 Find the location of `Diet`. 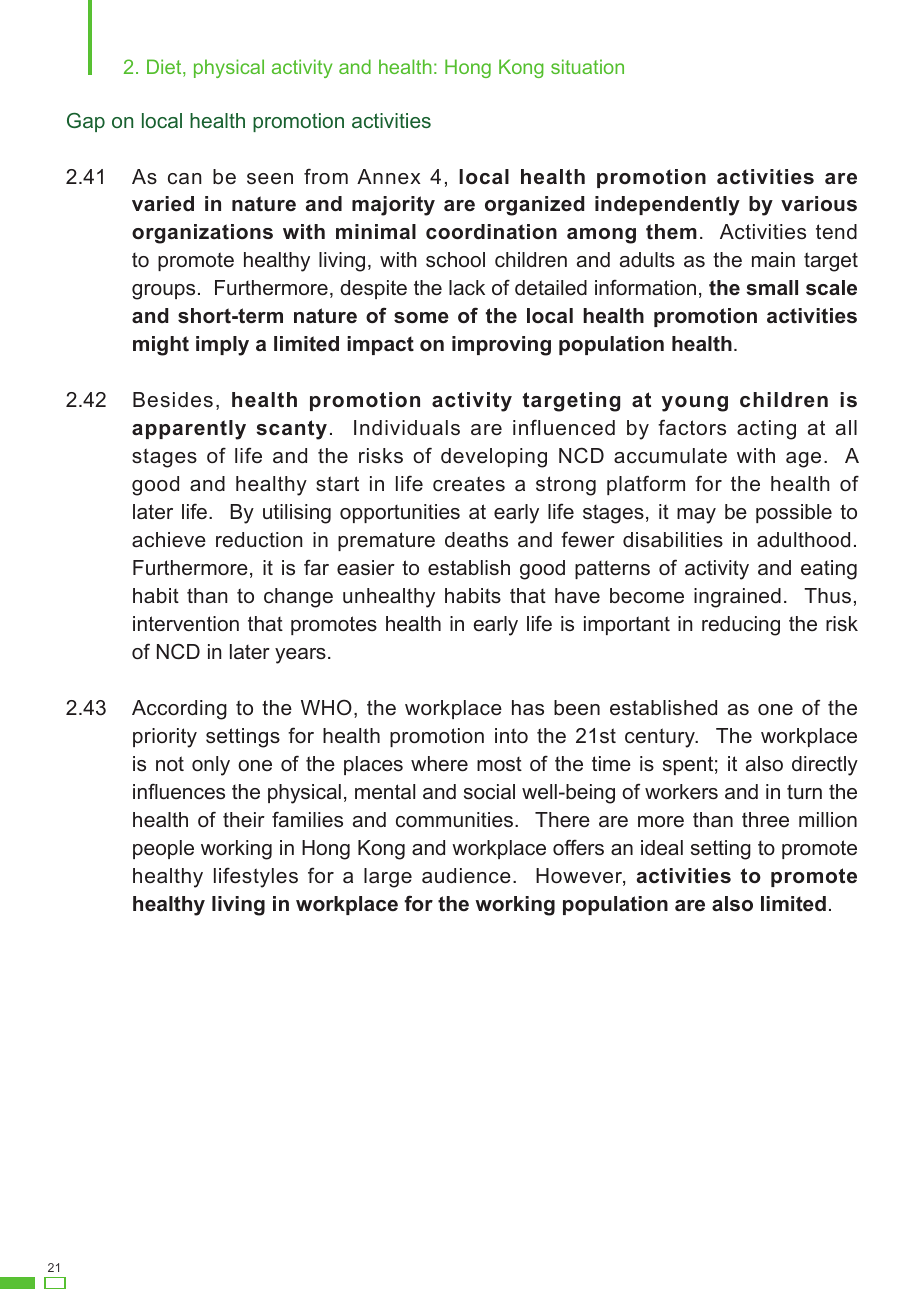

Diet is located at coordinates (165, 68).
